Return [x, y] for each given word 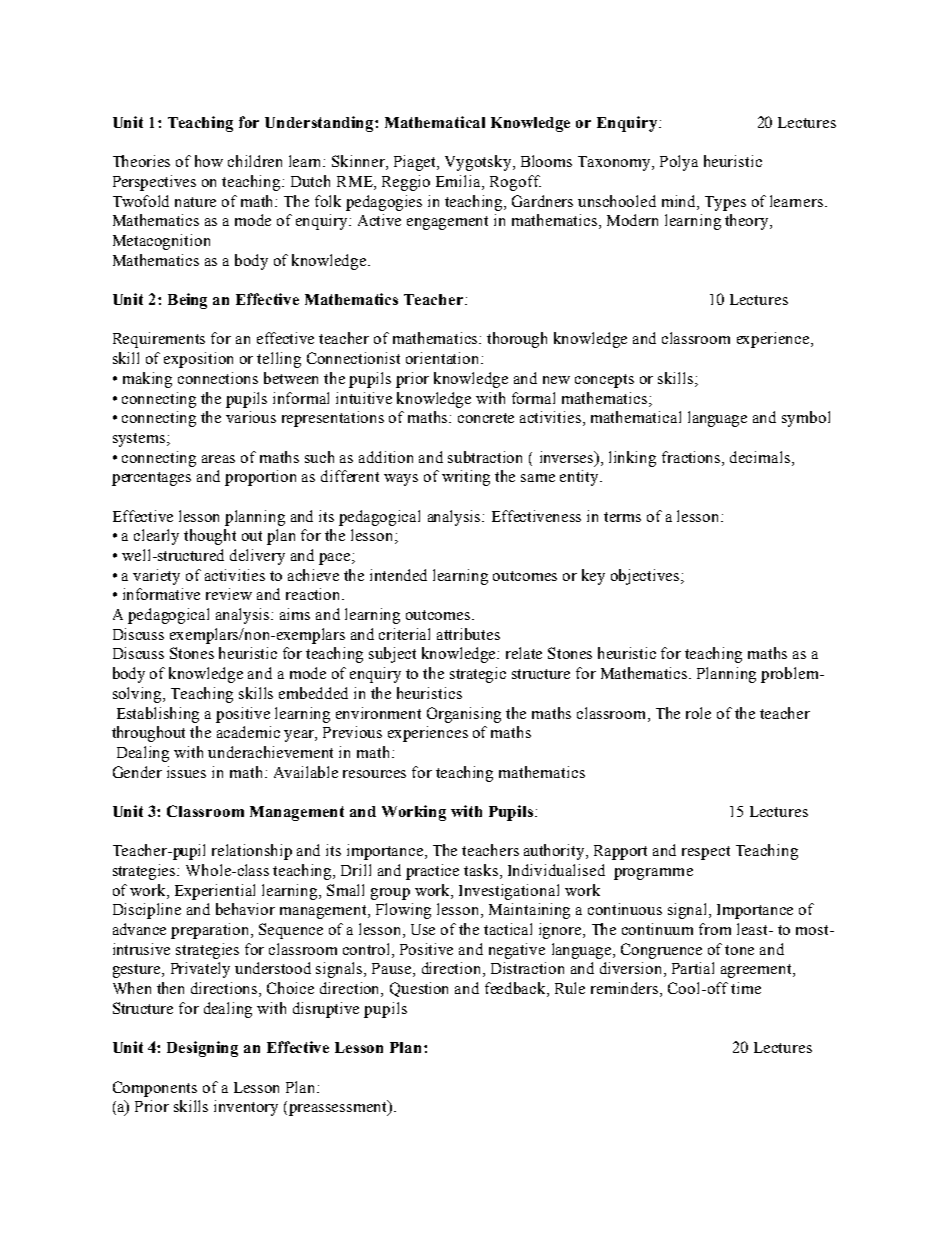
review [229, 594]
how [209, 161]
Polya [679, 163]
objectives [646, 577]
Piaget [416, 163]
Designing [202, 1049]
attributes [468, 634]
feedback [516, 989]
